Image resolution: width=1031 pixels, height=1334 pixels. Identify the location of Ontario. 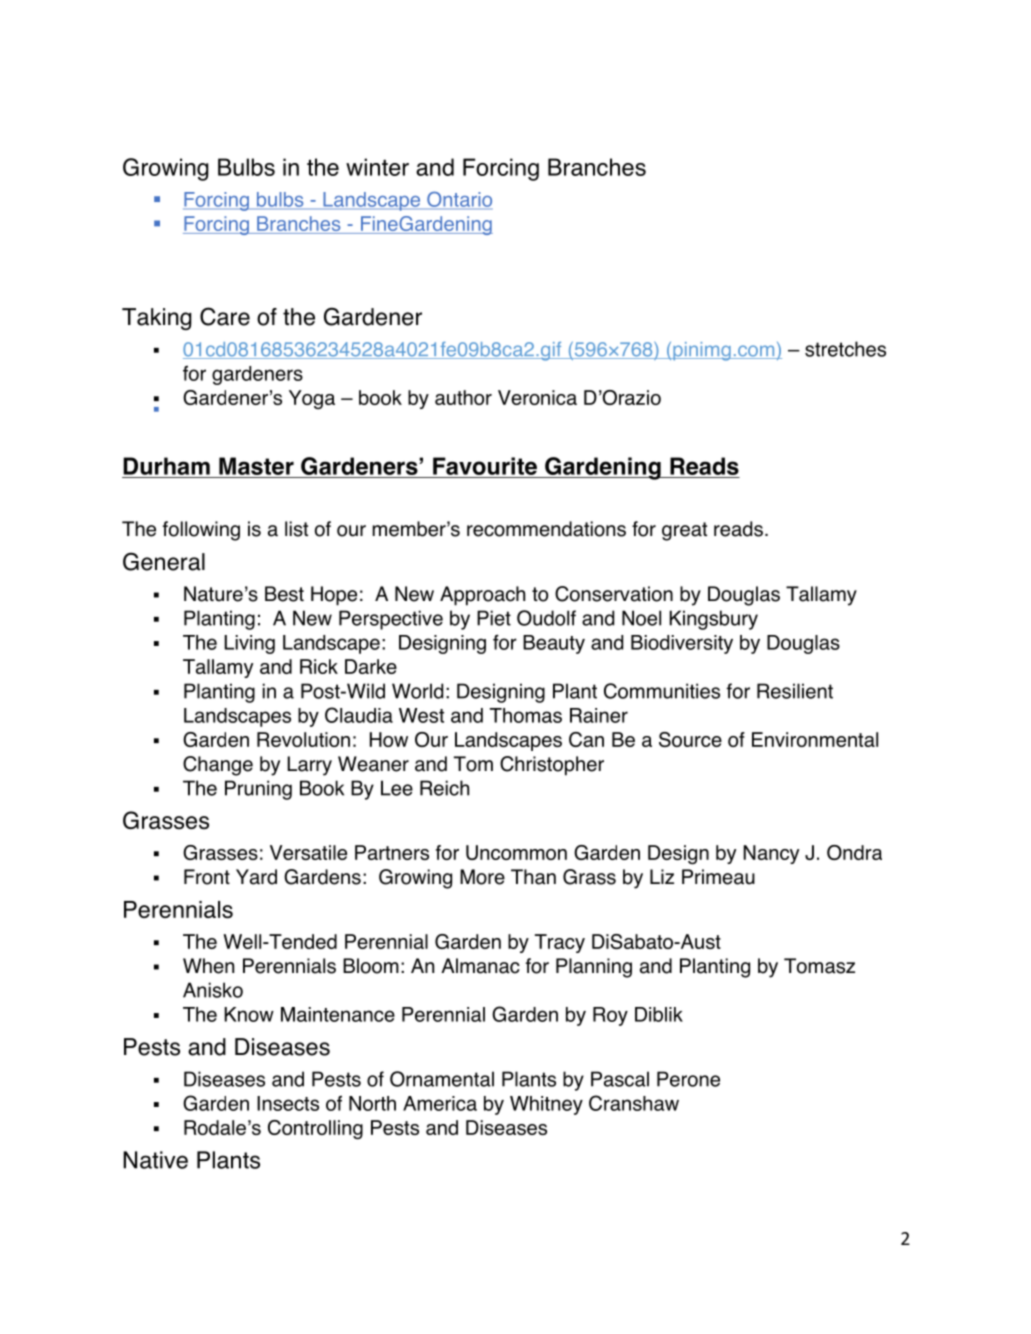
(458, 200).
